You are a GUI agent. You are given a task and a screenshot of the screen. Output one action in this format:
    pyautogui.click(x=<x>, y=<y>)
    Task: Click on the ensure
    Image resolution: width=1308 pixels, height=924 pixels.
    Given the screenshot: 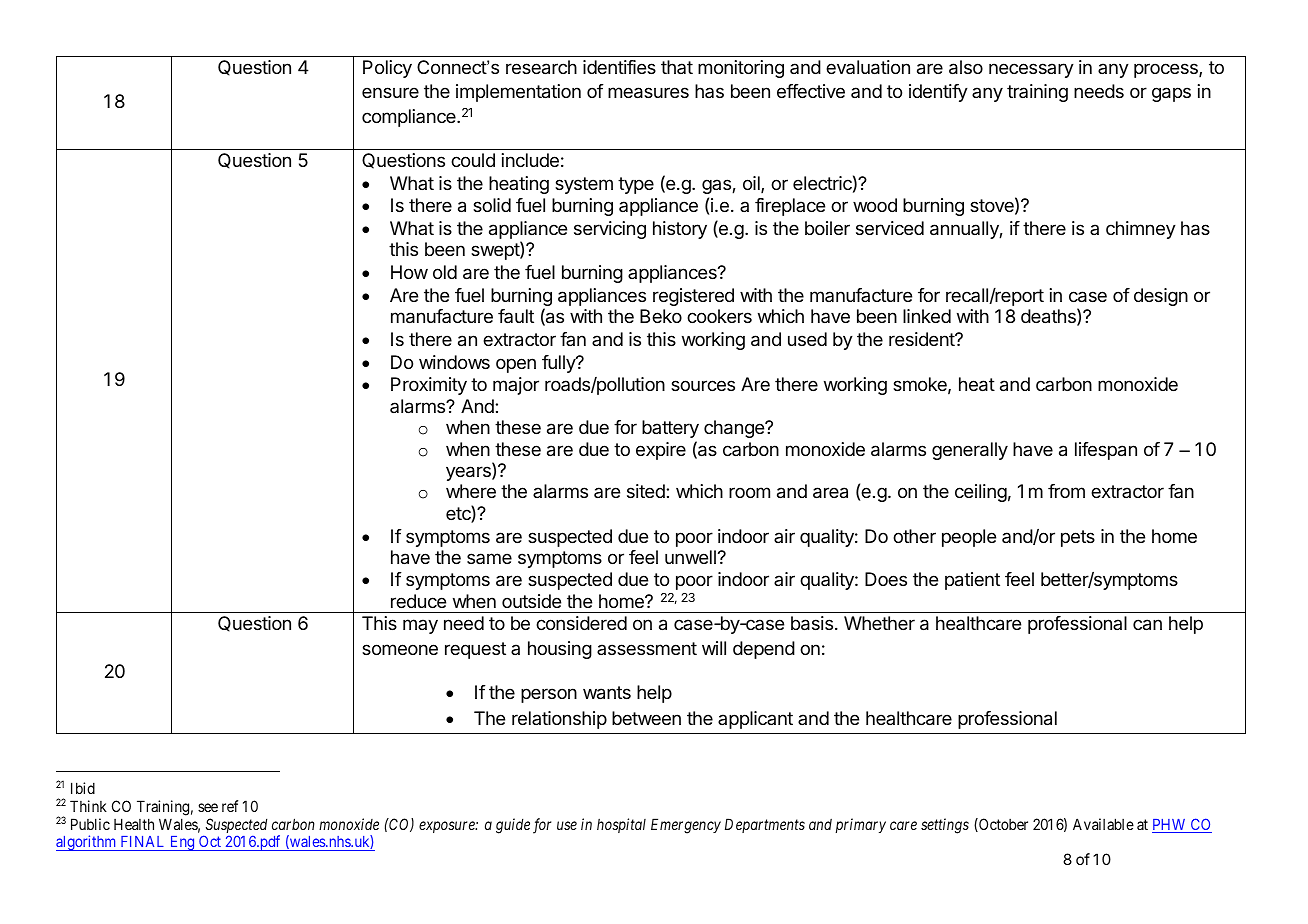 What is the action you would take?
    pyautogui.click(x=390, y=92)
